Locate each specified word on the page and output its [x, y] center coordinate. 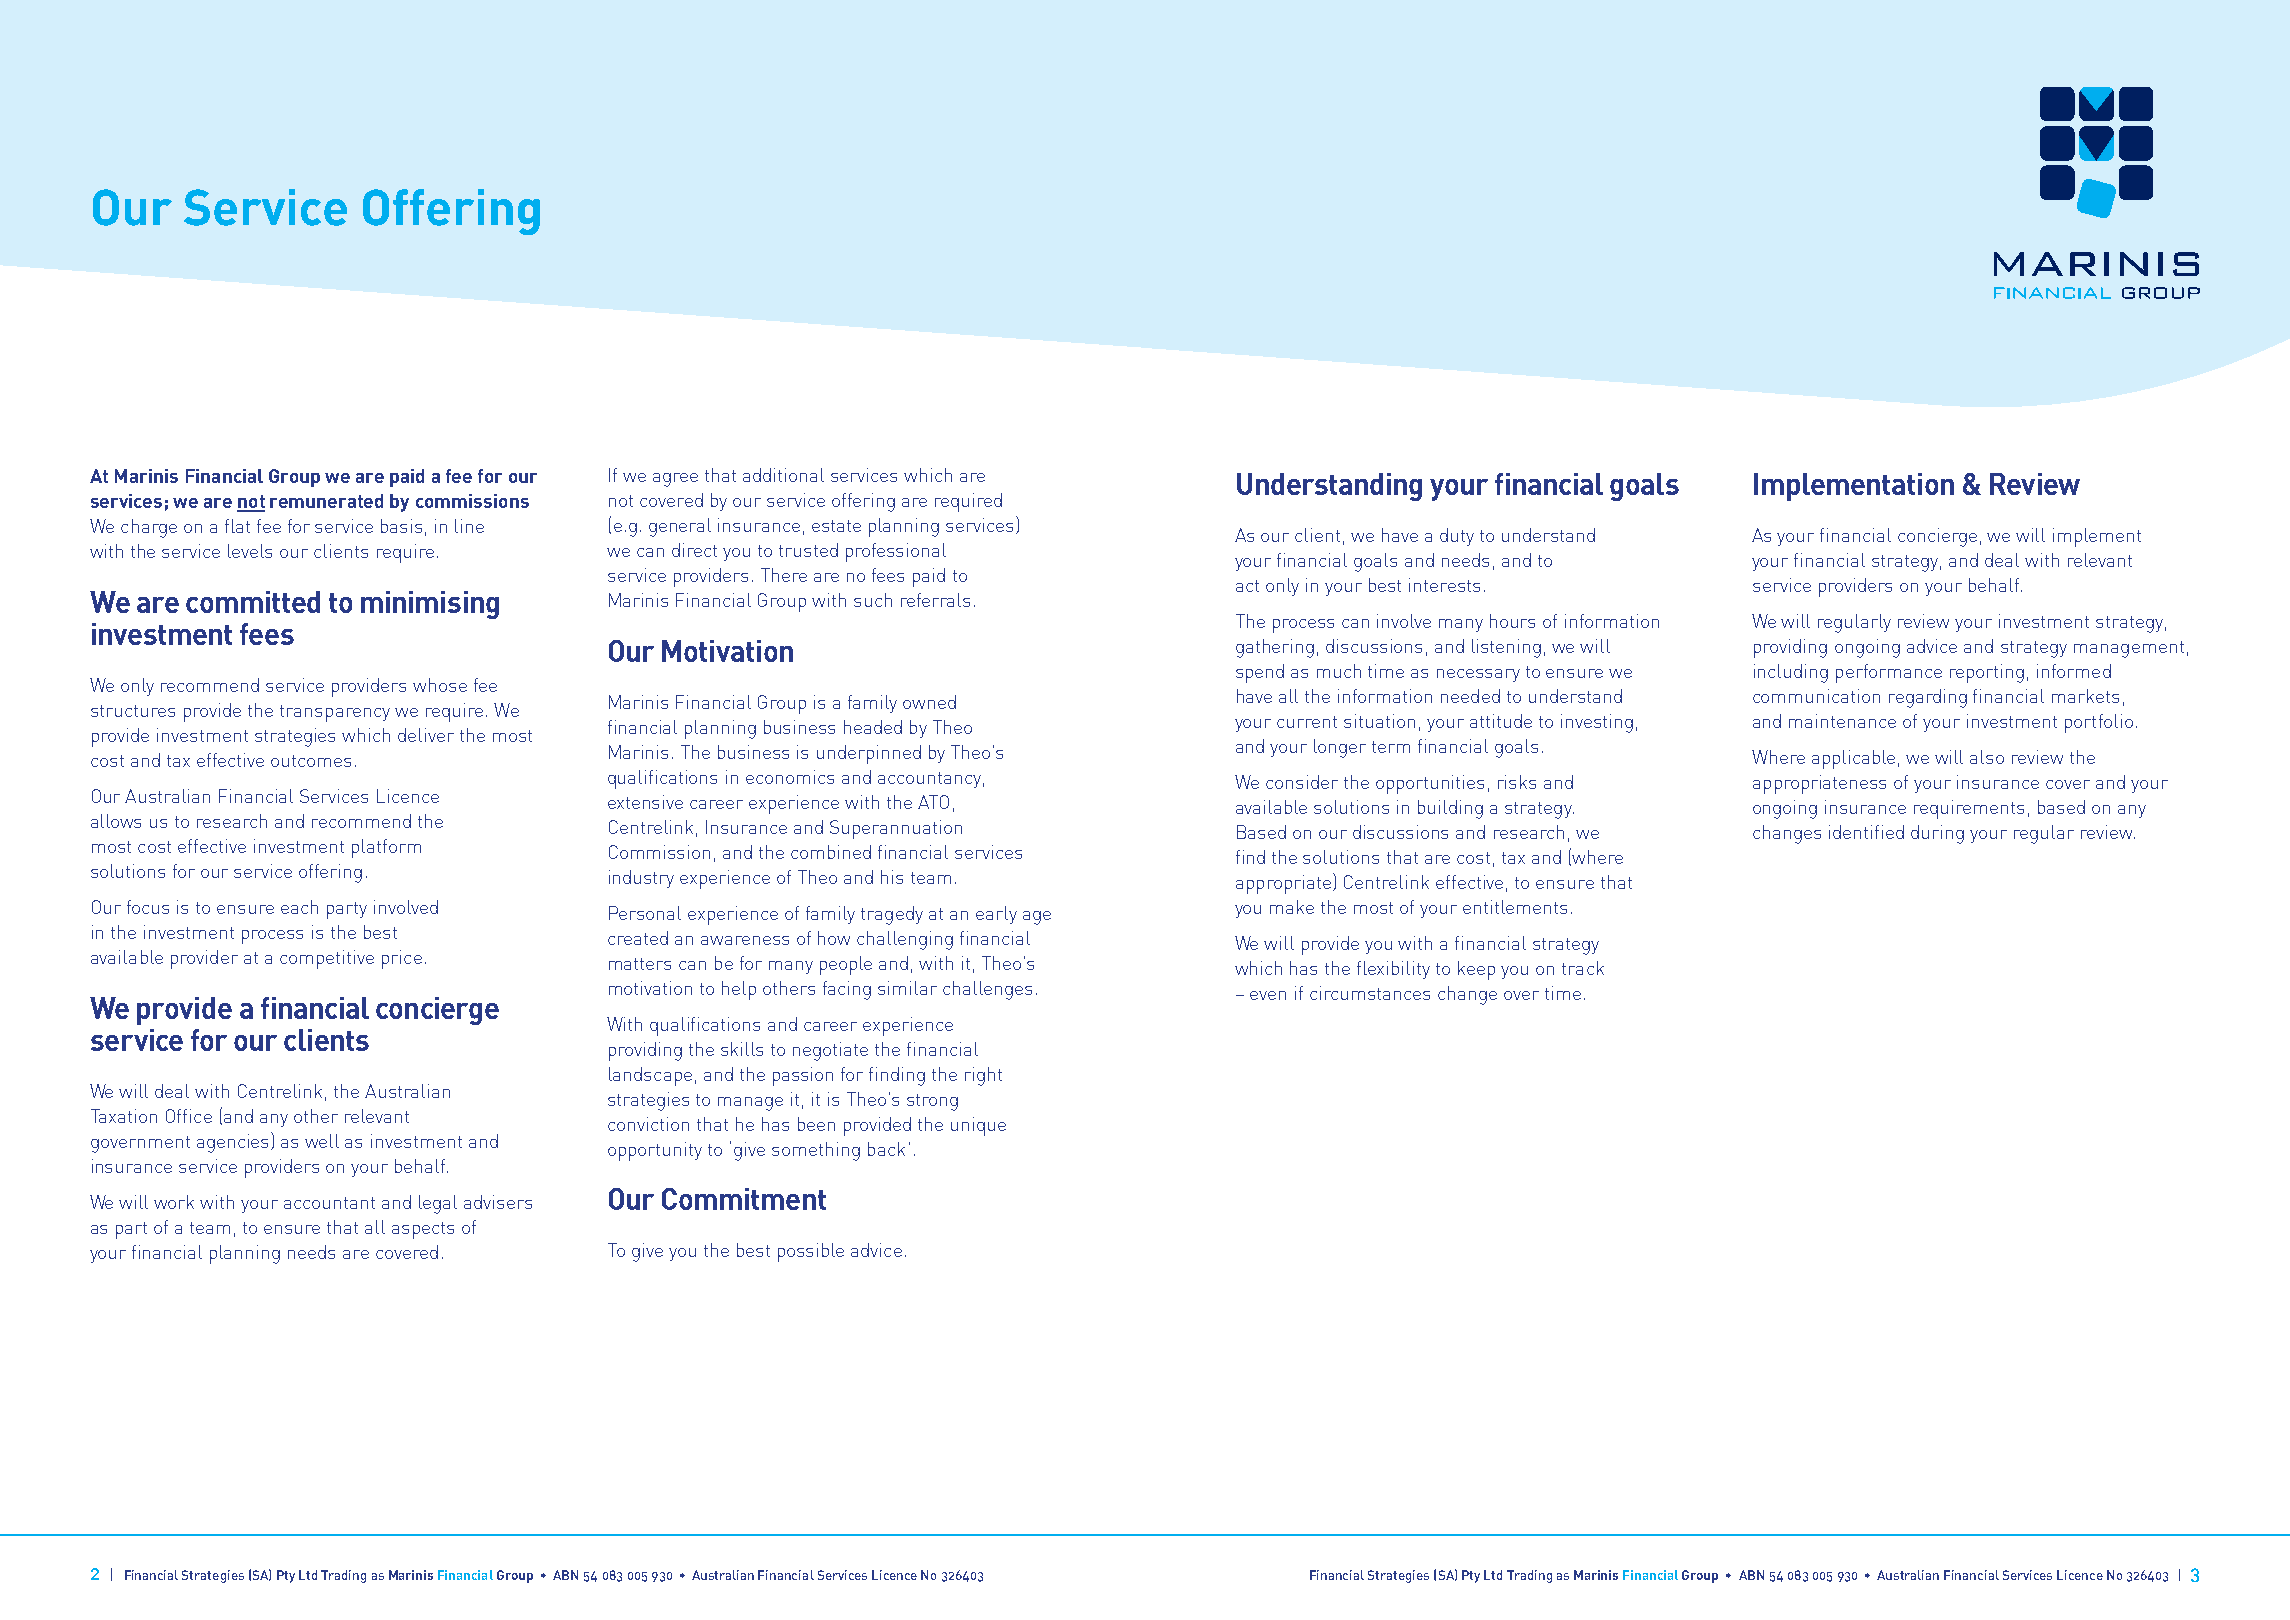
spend [1260, 673]
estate [836, 526]
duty [1457, 537]
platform [386, 848]
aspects [423, 1230]
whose [440, 685]
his [892, 877]
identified [1866, 832]
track [1583, 968]
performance [1889, 673]
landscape [650, 1076]
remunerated [326, 501]
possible [811, 1252]
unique [978, 1126]
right [983, 1076]
